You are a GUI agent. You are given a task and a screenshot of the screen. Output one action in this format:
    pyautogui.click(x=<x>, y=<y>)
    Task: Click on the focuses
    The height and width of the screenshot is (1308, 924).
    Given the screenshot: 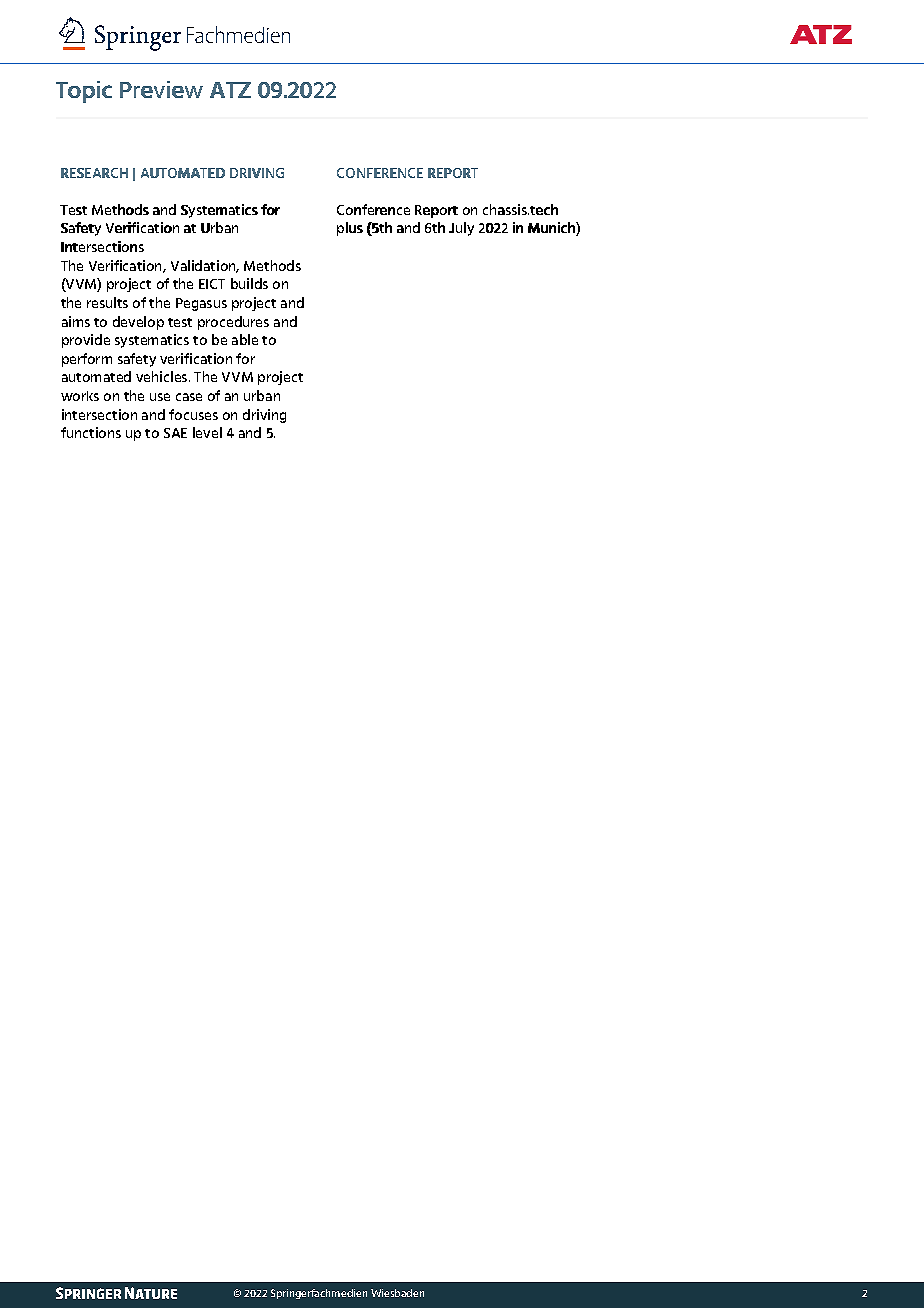 What is the action you would take?
    pyautogui.click(x=193, y=414)
